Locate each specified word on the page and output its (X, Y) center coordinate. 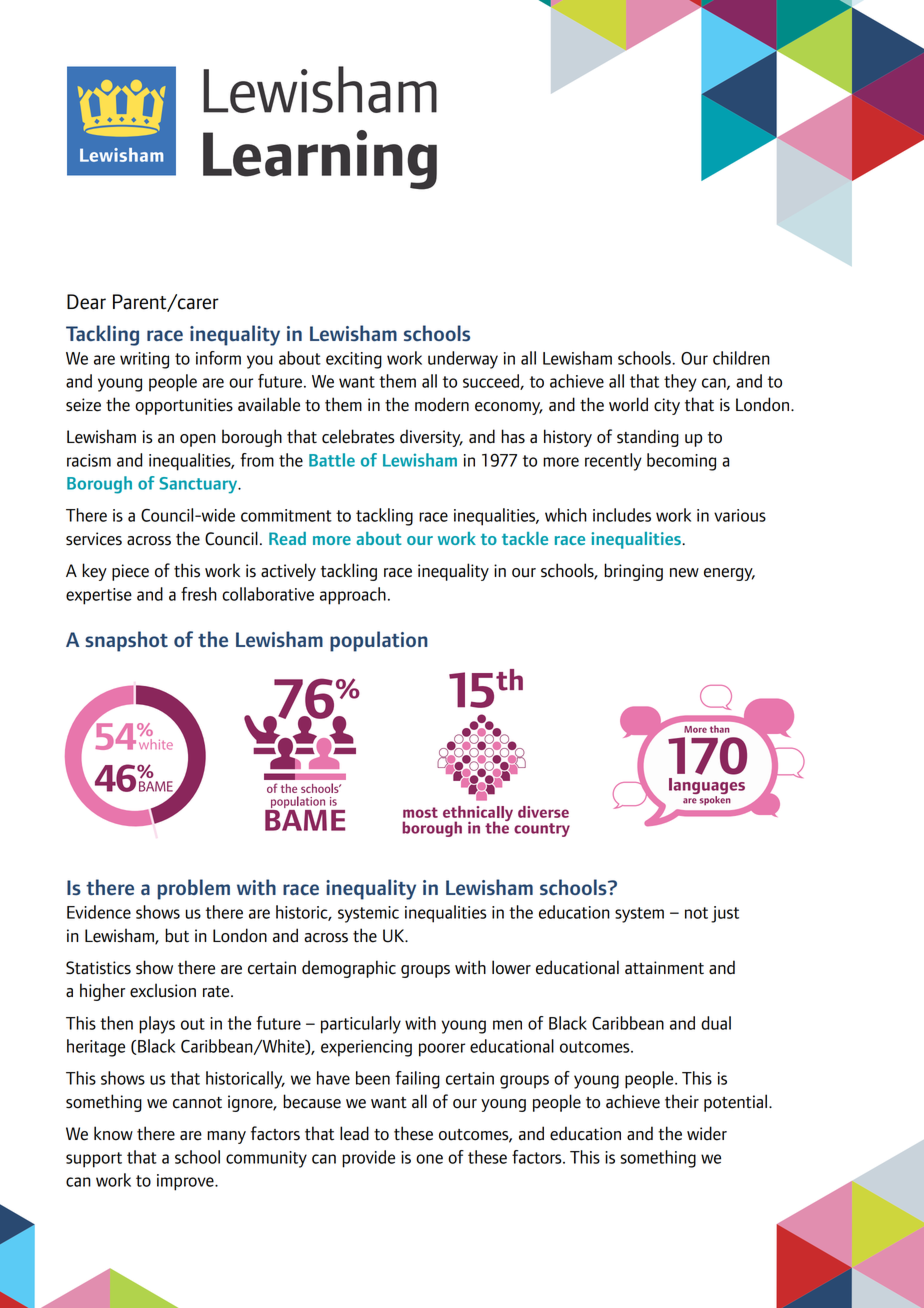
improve (186, 1182)
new (684, 573)
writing (144, 360)
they (680, 383)
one (429, 1159)
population (379, 641)
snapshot (126, 641)
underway (463, 360)
